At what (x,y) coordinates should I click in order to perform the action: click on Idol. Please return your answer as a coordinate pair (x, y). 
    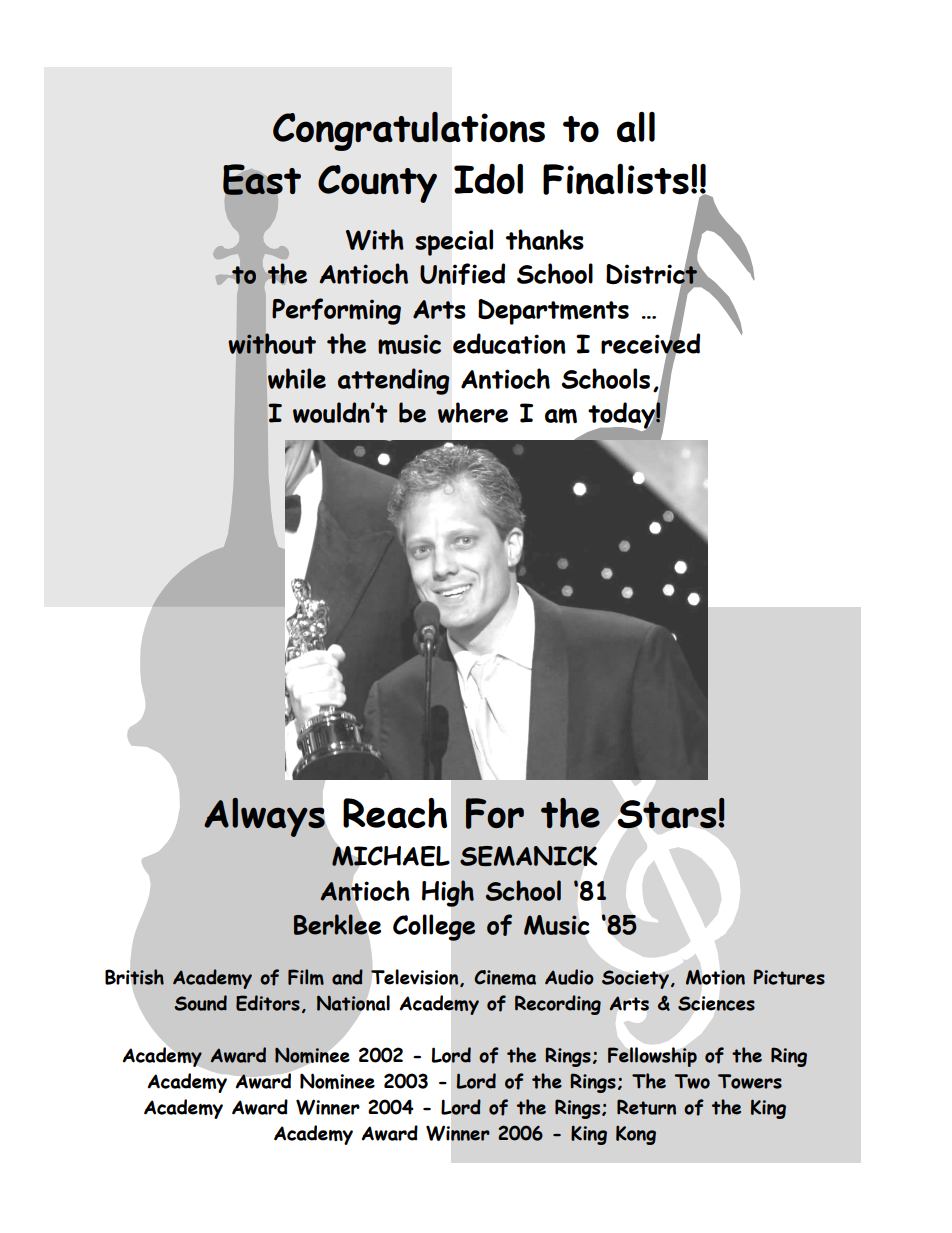
    Looking at the image, I should click on (488, 179).
